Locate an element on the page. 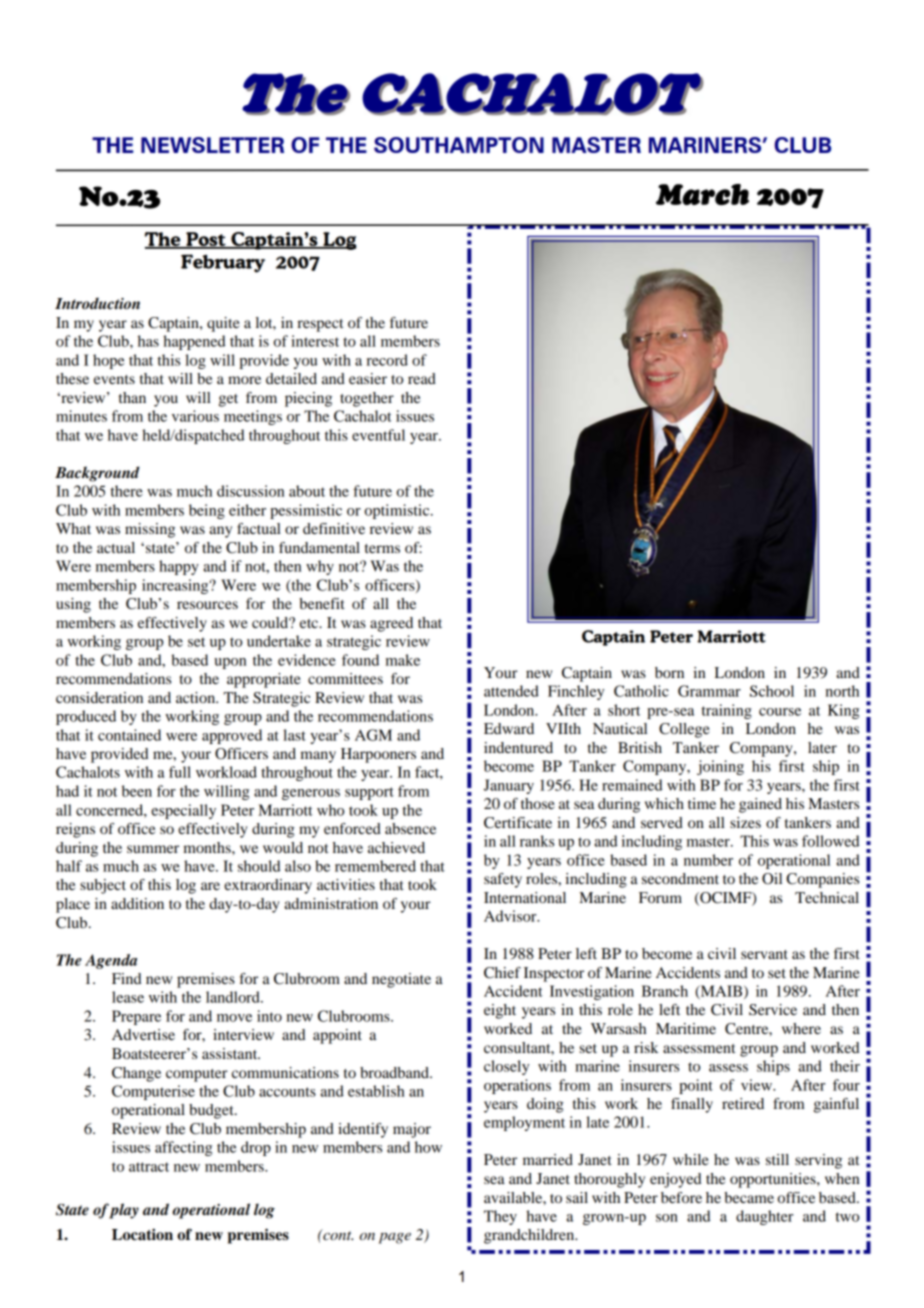 The width and height of the image is (924, 1308). attended is located at coordinates (511, 691).
